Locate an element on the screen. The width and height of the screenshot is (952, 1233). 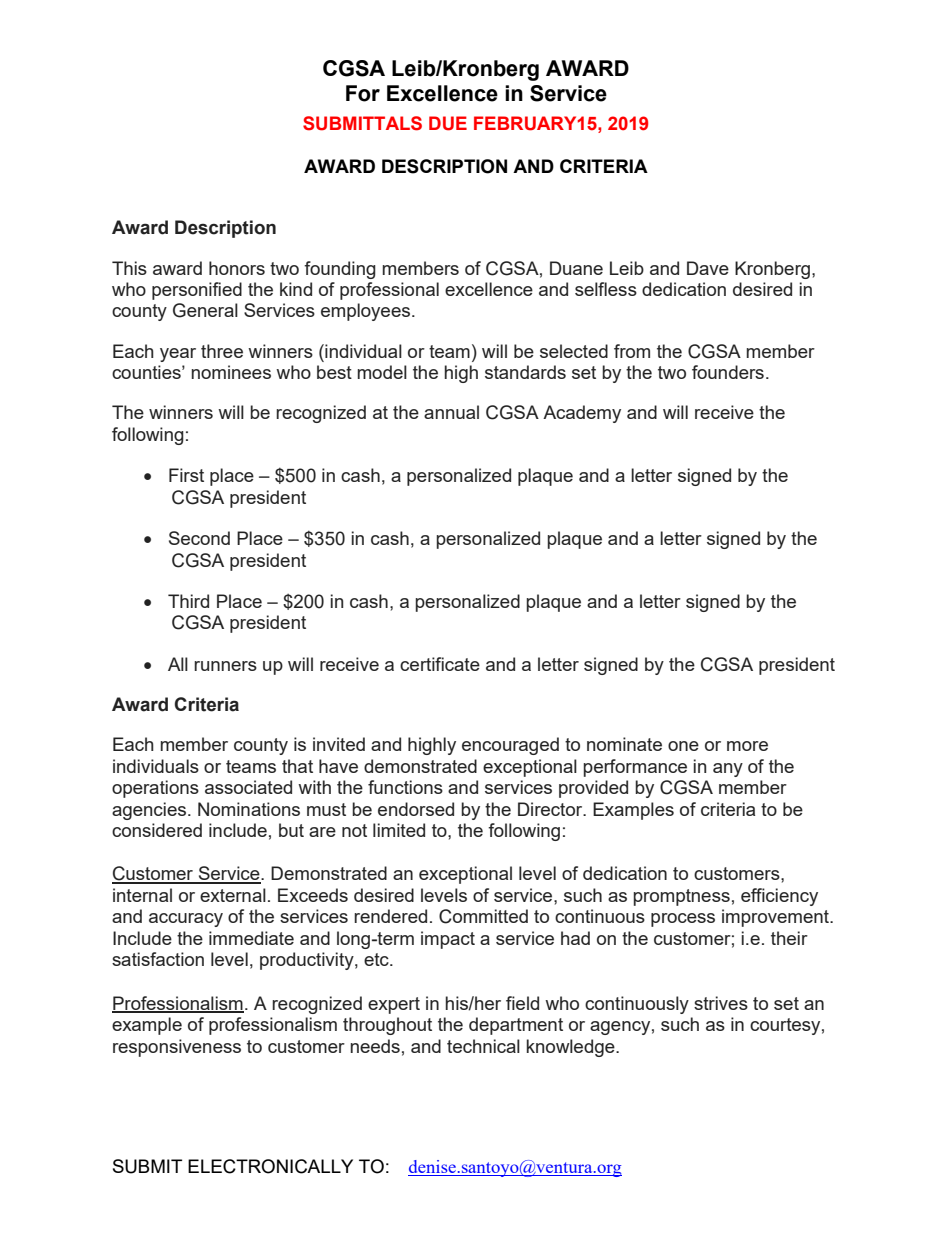
Dave is located at coordinates (708, 268).
